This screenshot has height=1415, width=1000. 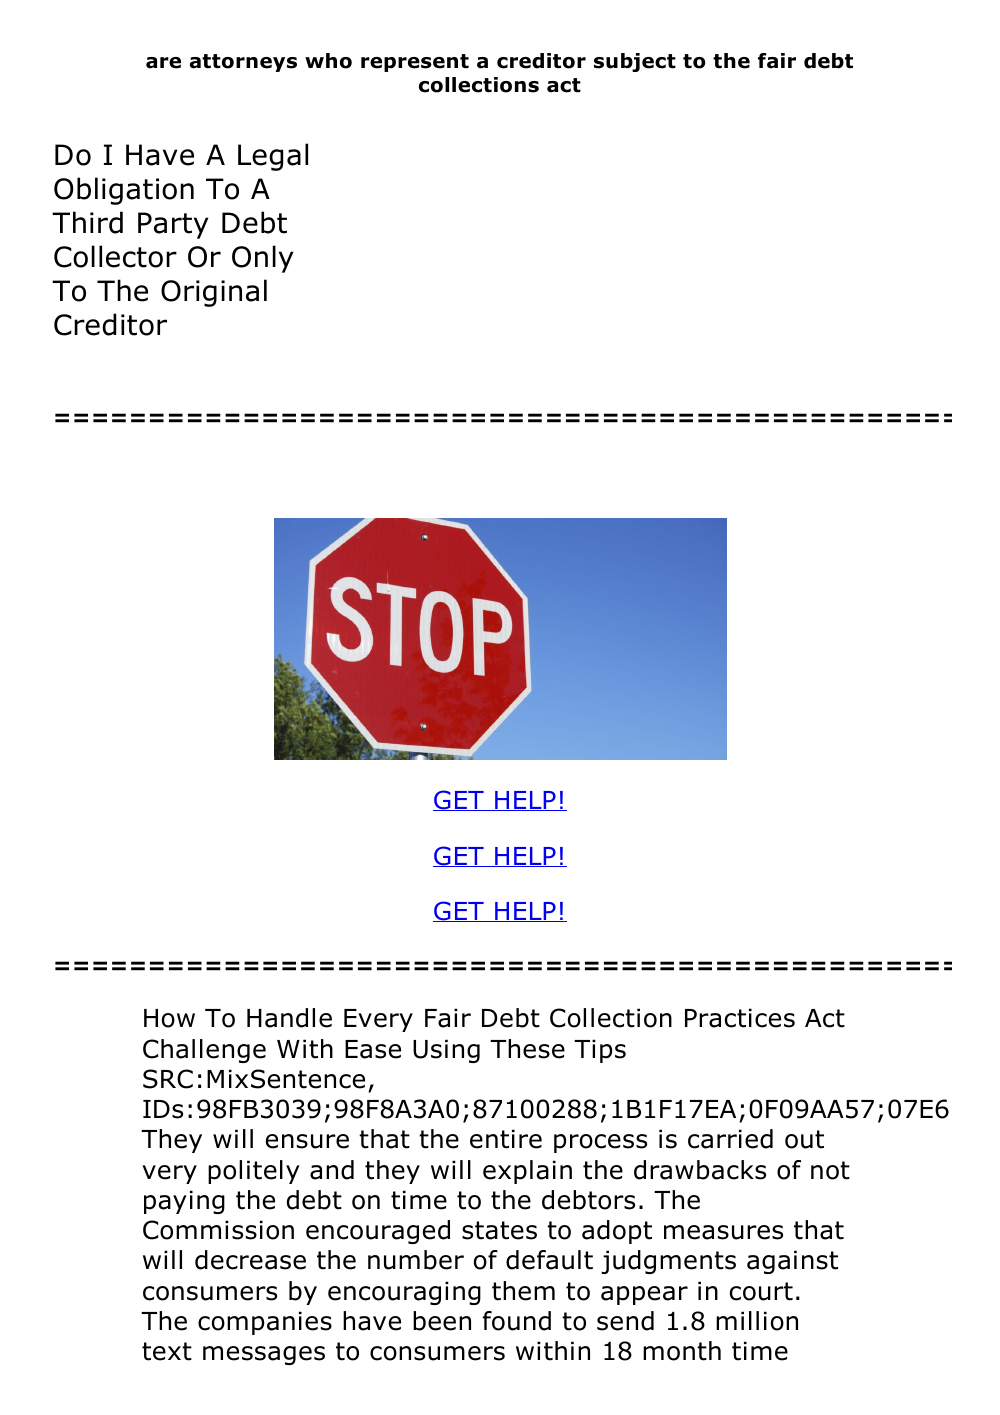 What do you see at coordinates (204, 1051) in the screenshot?
I see `Challenge` at bounding box center [204, 1051].
